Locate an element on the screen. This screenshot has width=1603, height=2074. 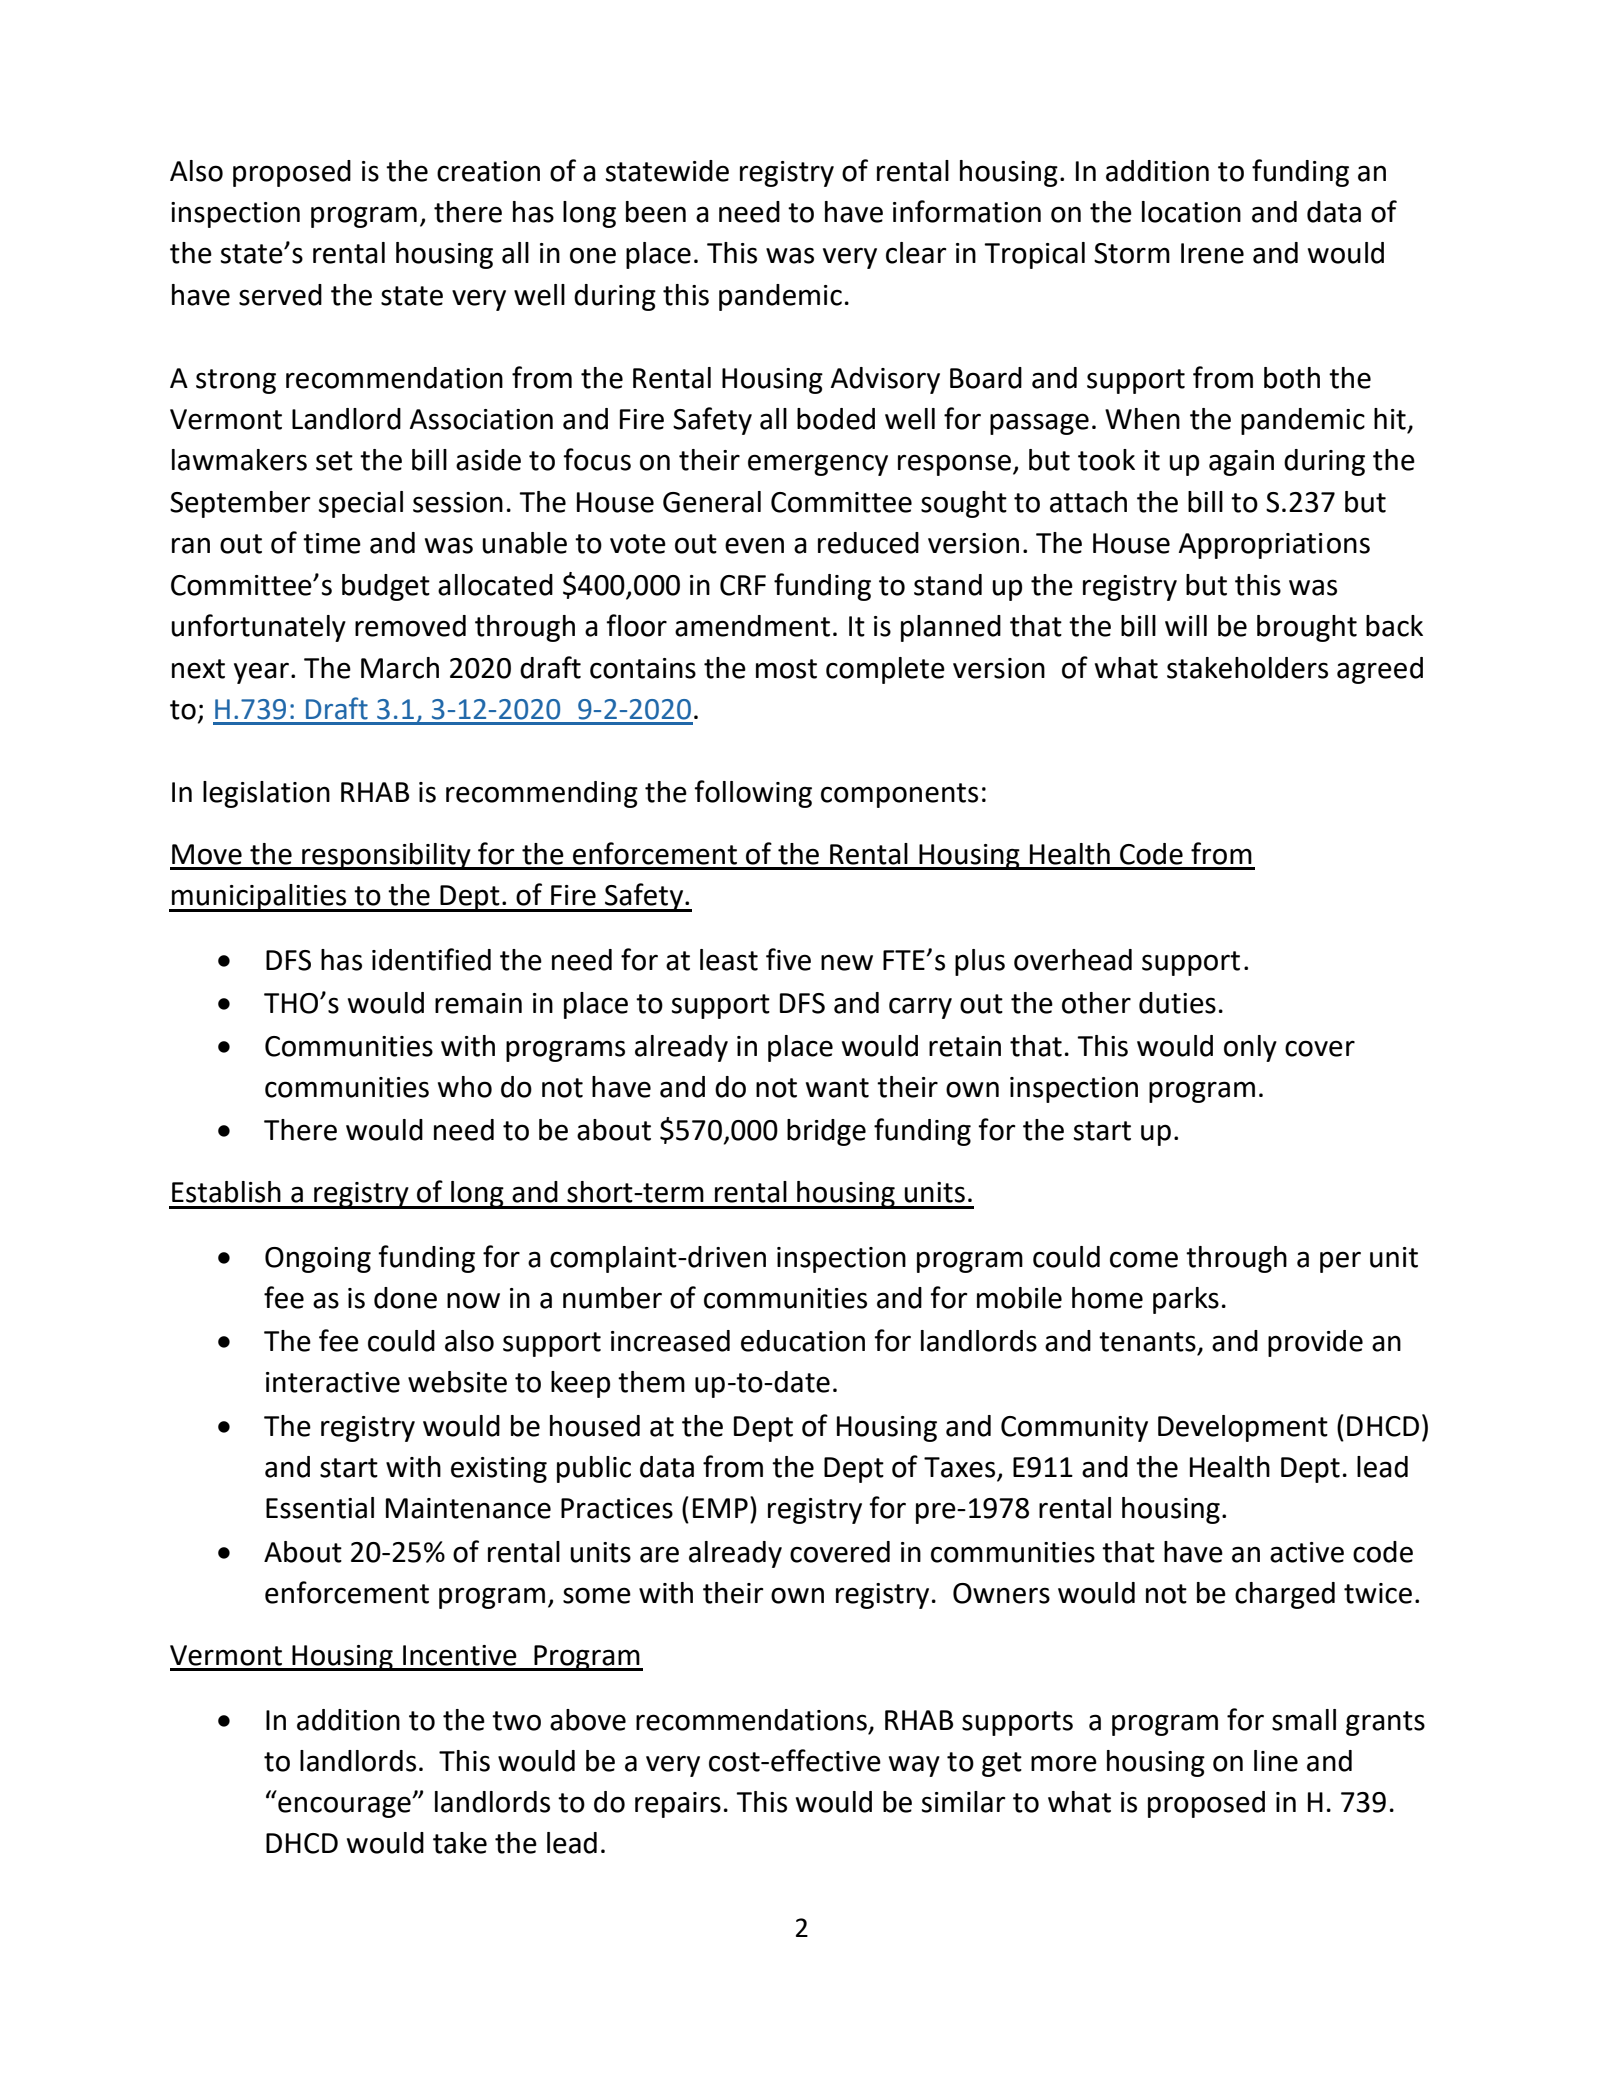
encourage is located at coordinates (345, 1807).
